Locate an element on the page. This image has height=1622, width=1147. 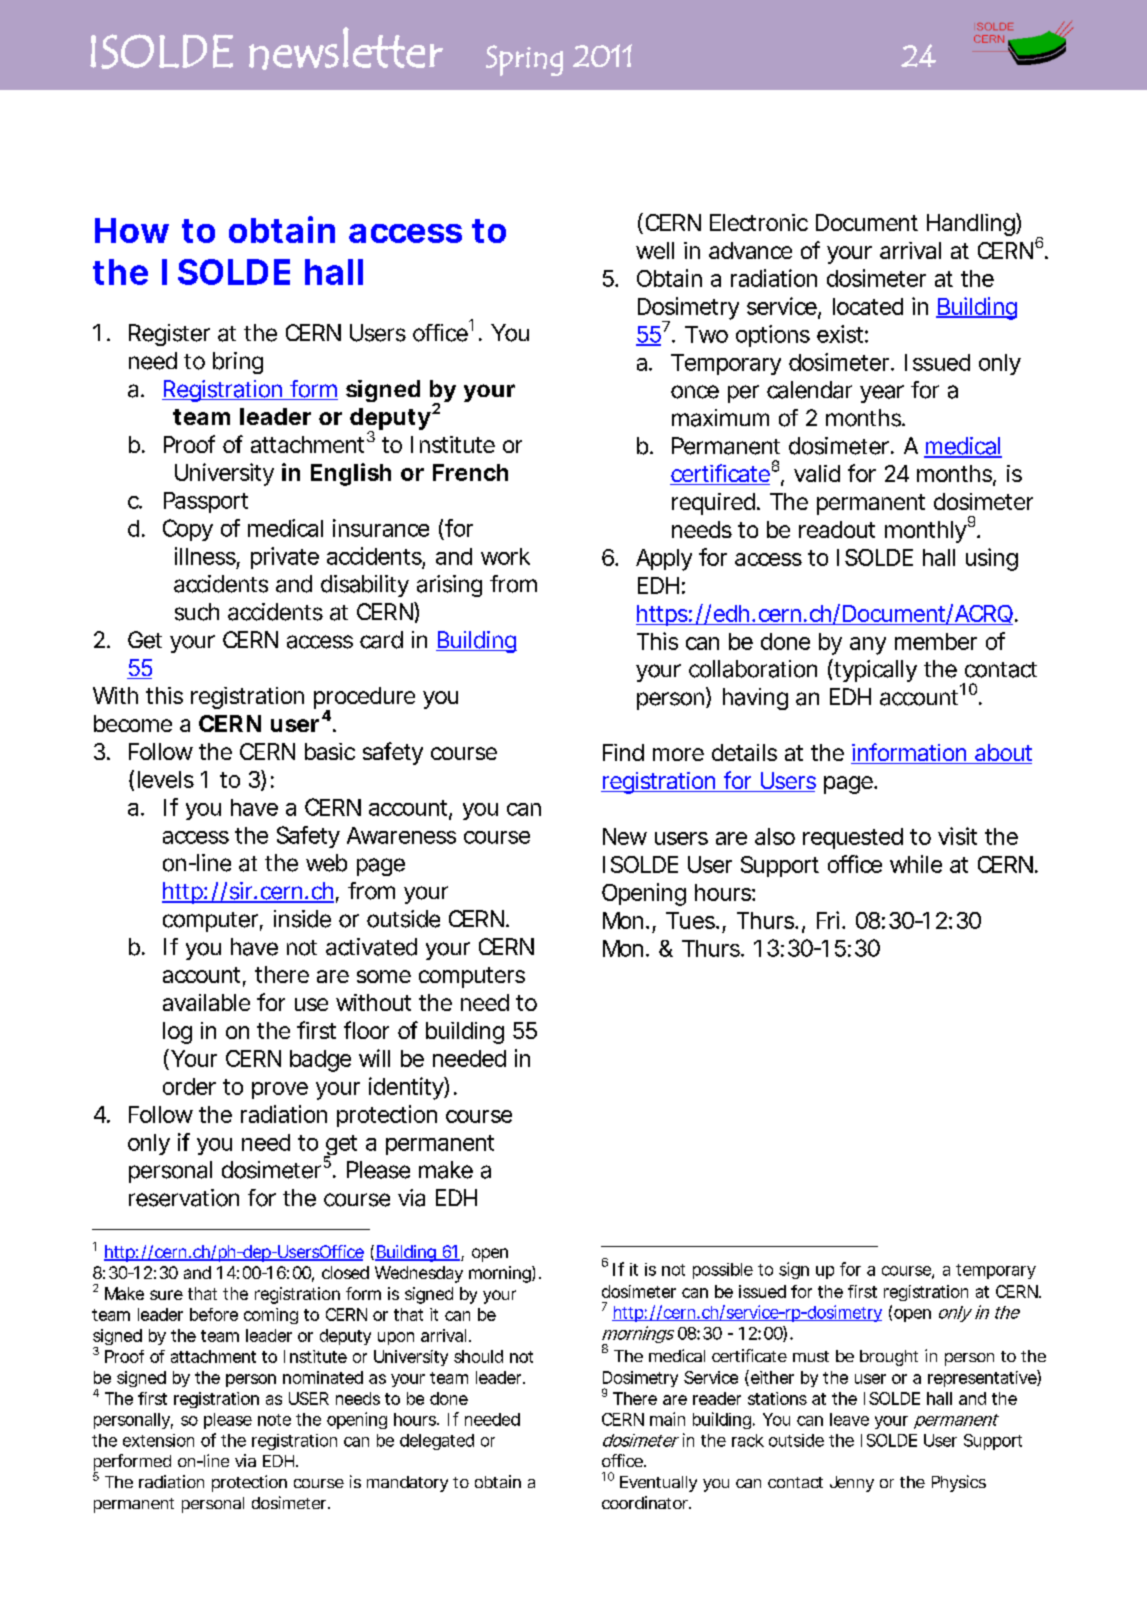
note is located at coordinates (274, 1420).
